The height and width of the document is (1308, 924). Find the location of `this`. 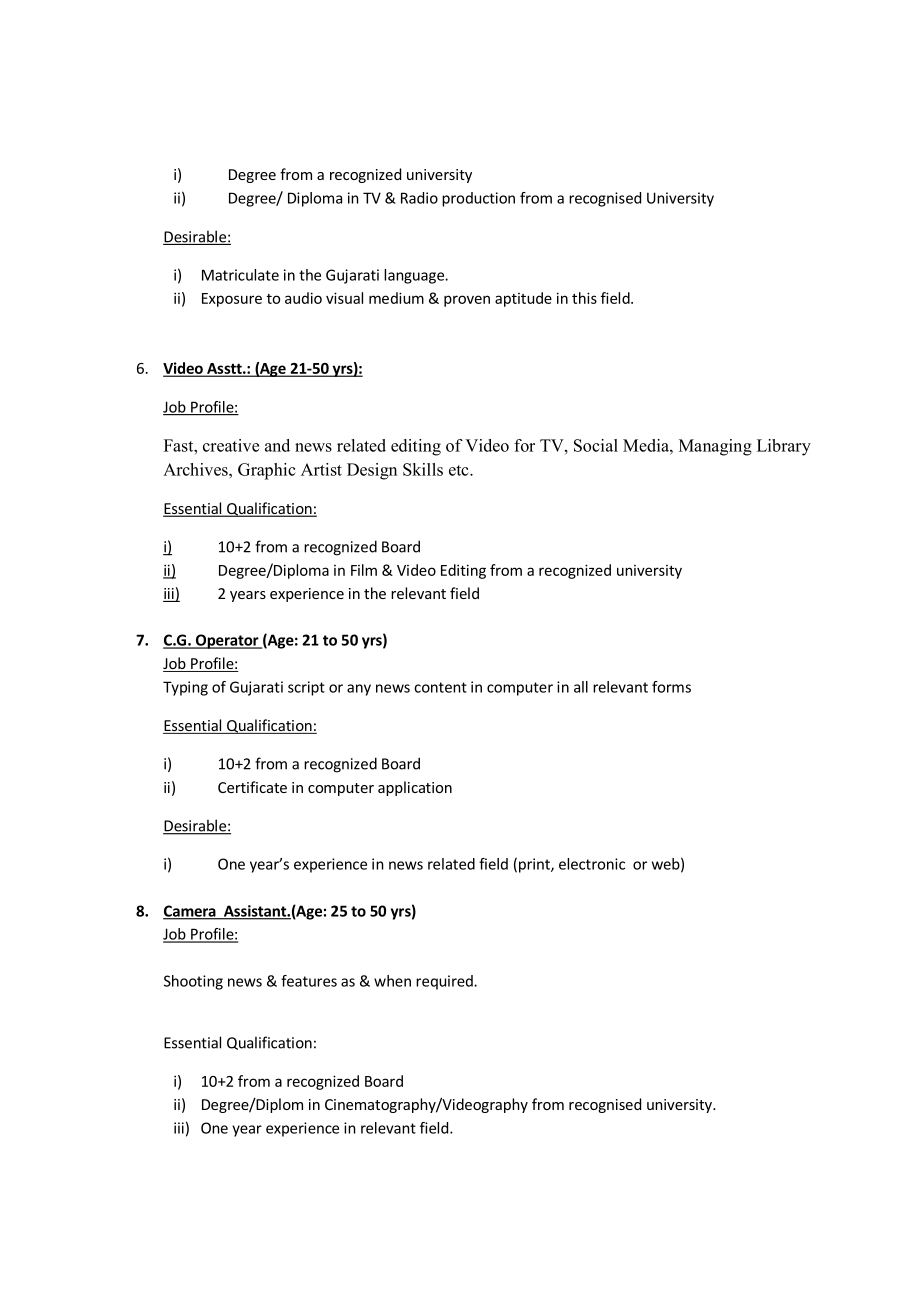

this is located at coordinates (584, 298).
